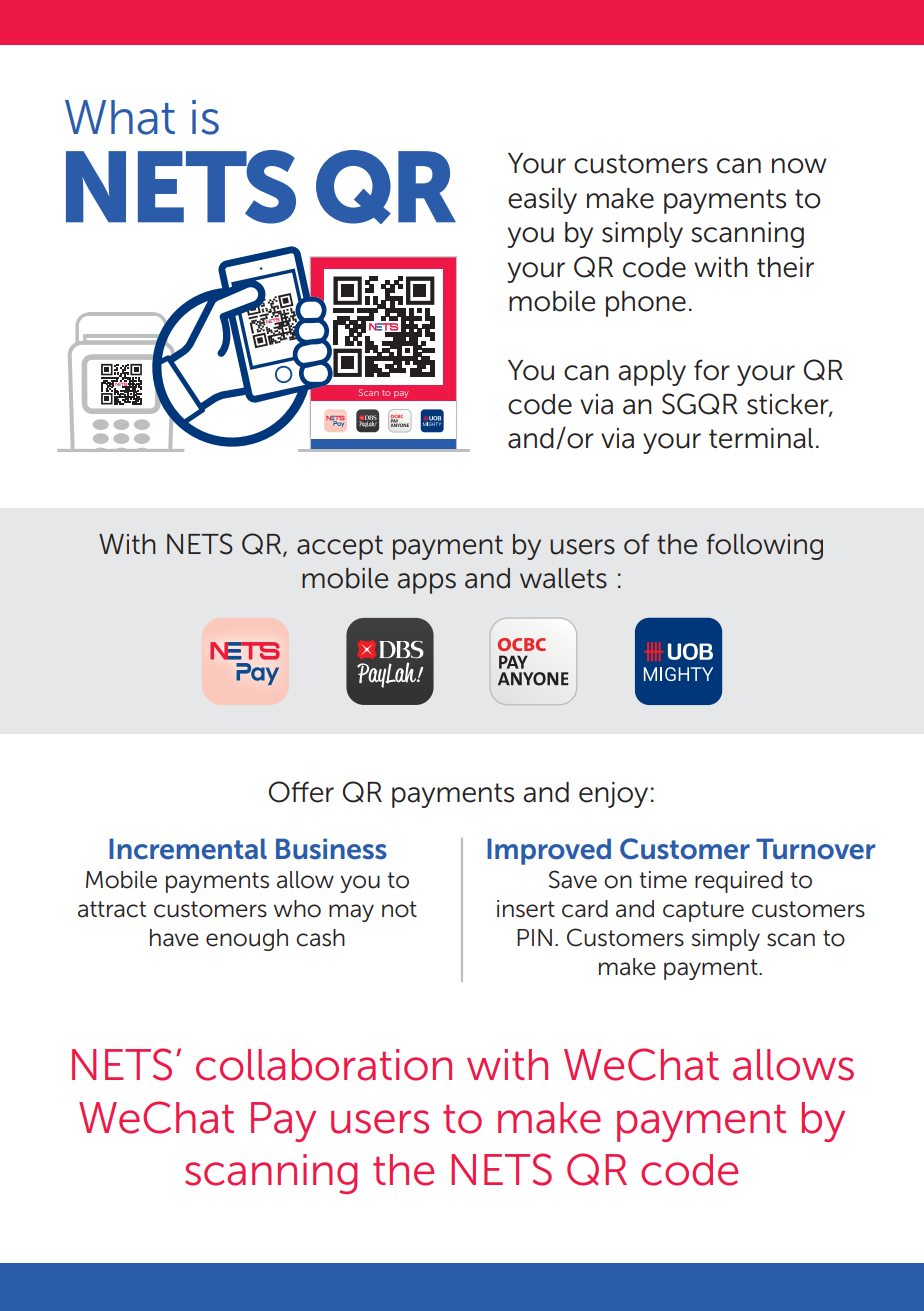 The height and width of the screenshot is (1311, 924). I want to click on What, so click(120, 117).
